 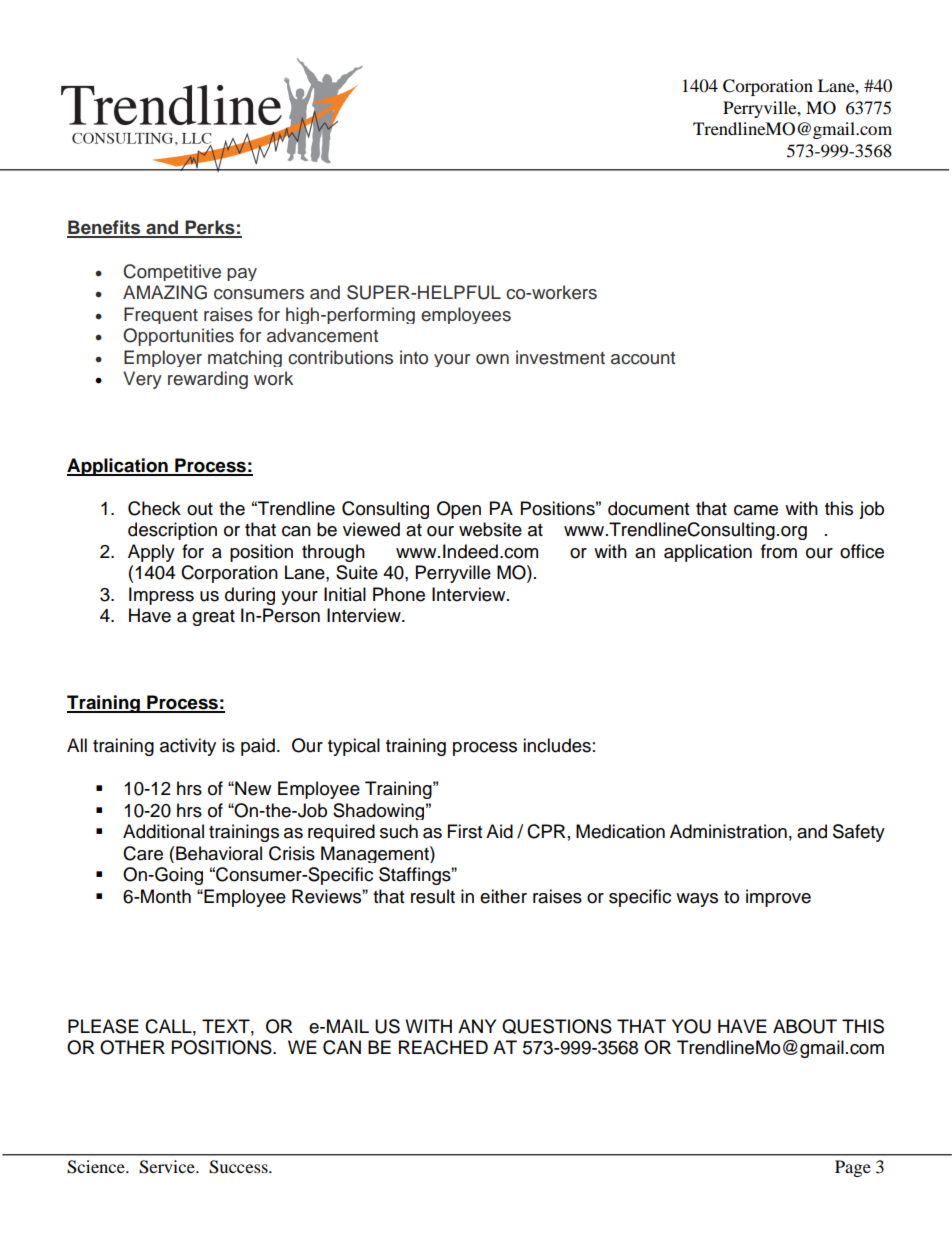 I want to click on improve, so click(x=778, y=898).
